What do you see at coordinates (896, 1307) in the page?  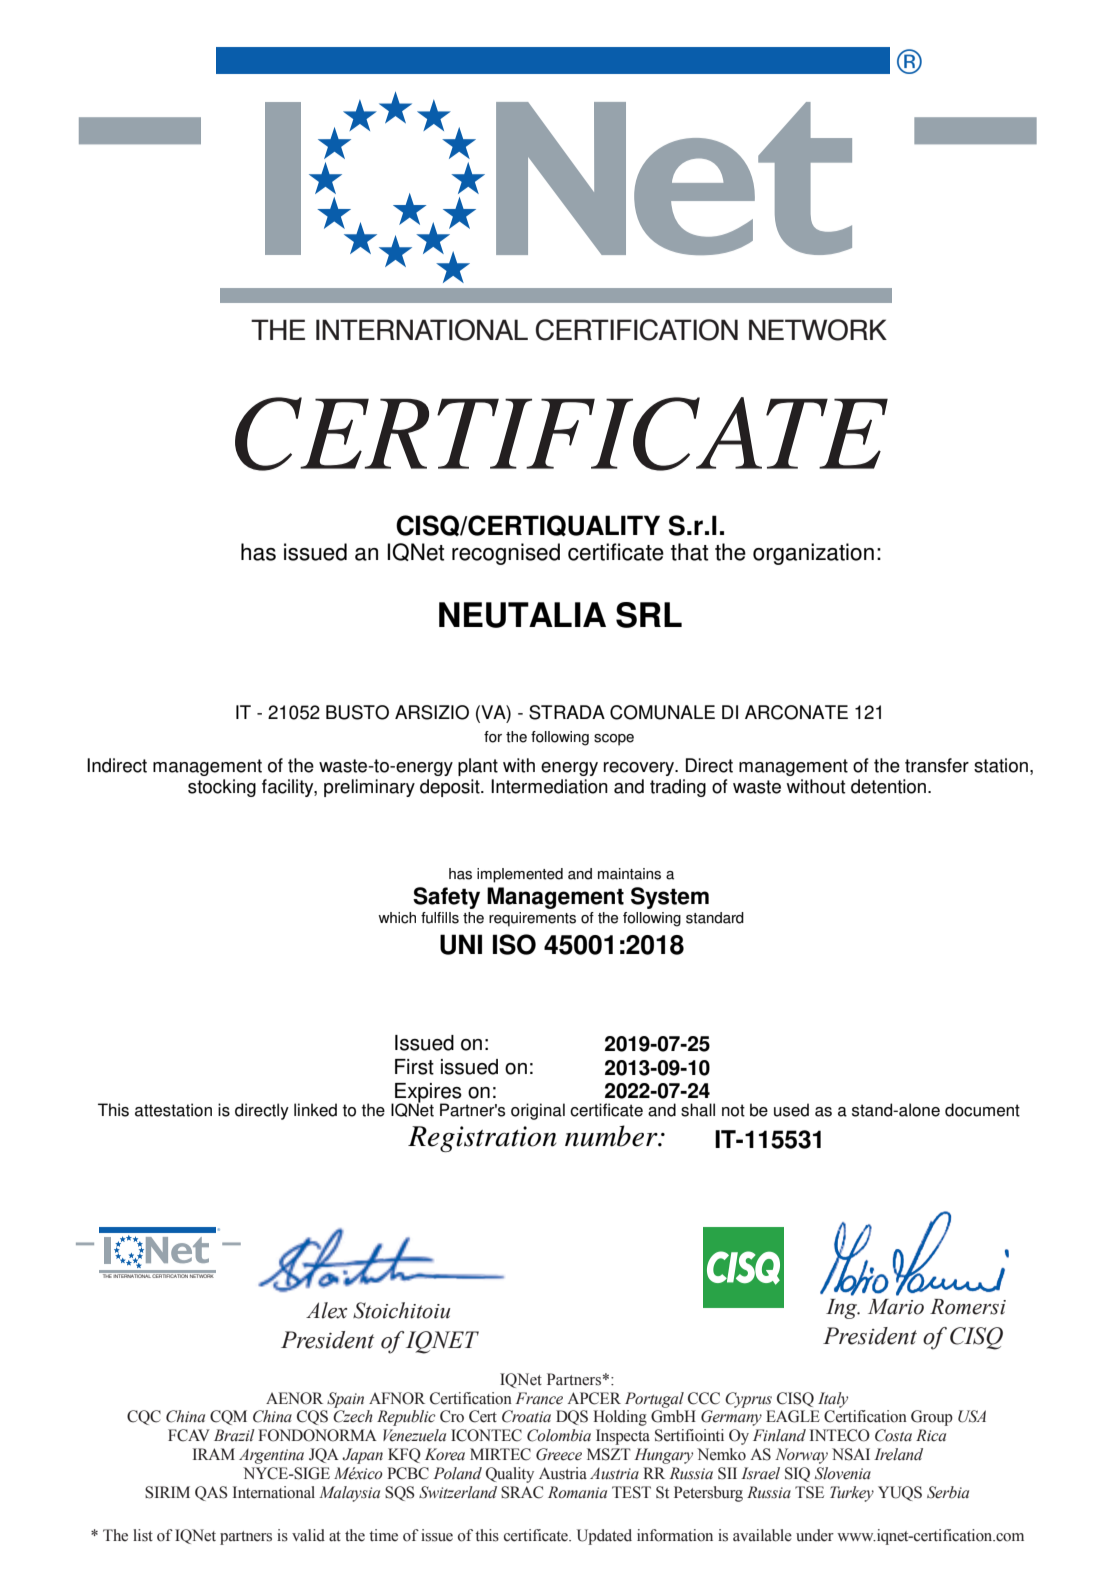 I see `Mario` at bounding box center [896, 1307].
